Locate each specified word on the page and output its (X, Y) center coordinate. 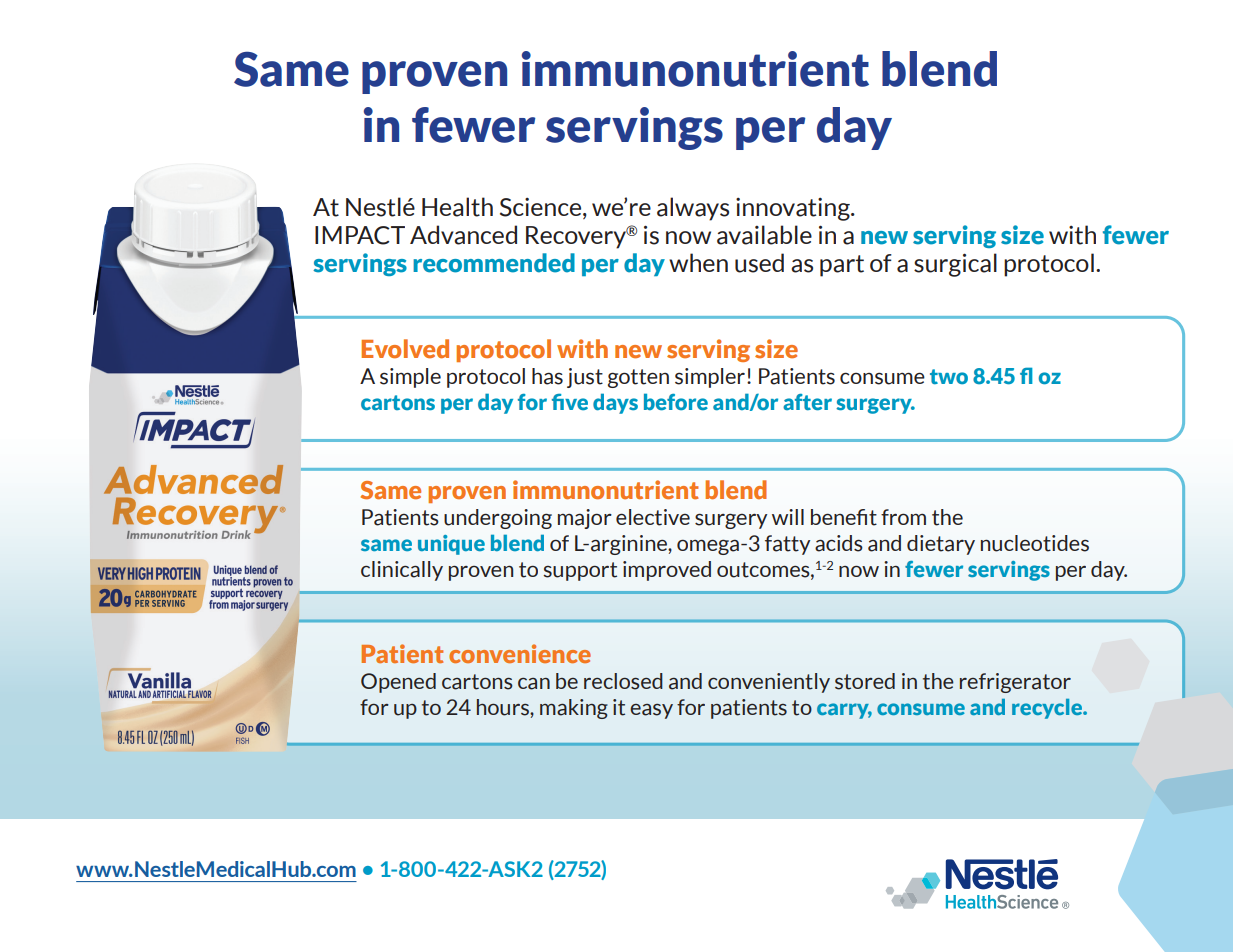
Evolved (405, 349)
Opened (398, 683)
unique (451, 545)
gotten (638, 378)
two (949, 376)
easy (651, 711)
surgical (955, 265)
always (693, 209)
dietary (941, 545)
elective (653, 517)
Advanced (463, 235)
